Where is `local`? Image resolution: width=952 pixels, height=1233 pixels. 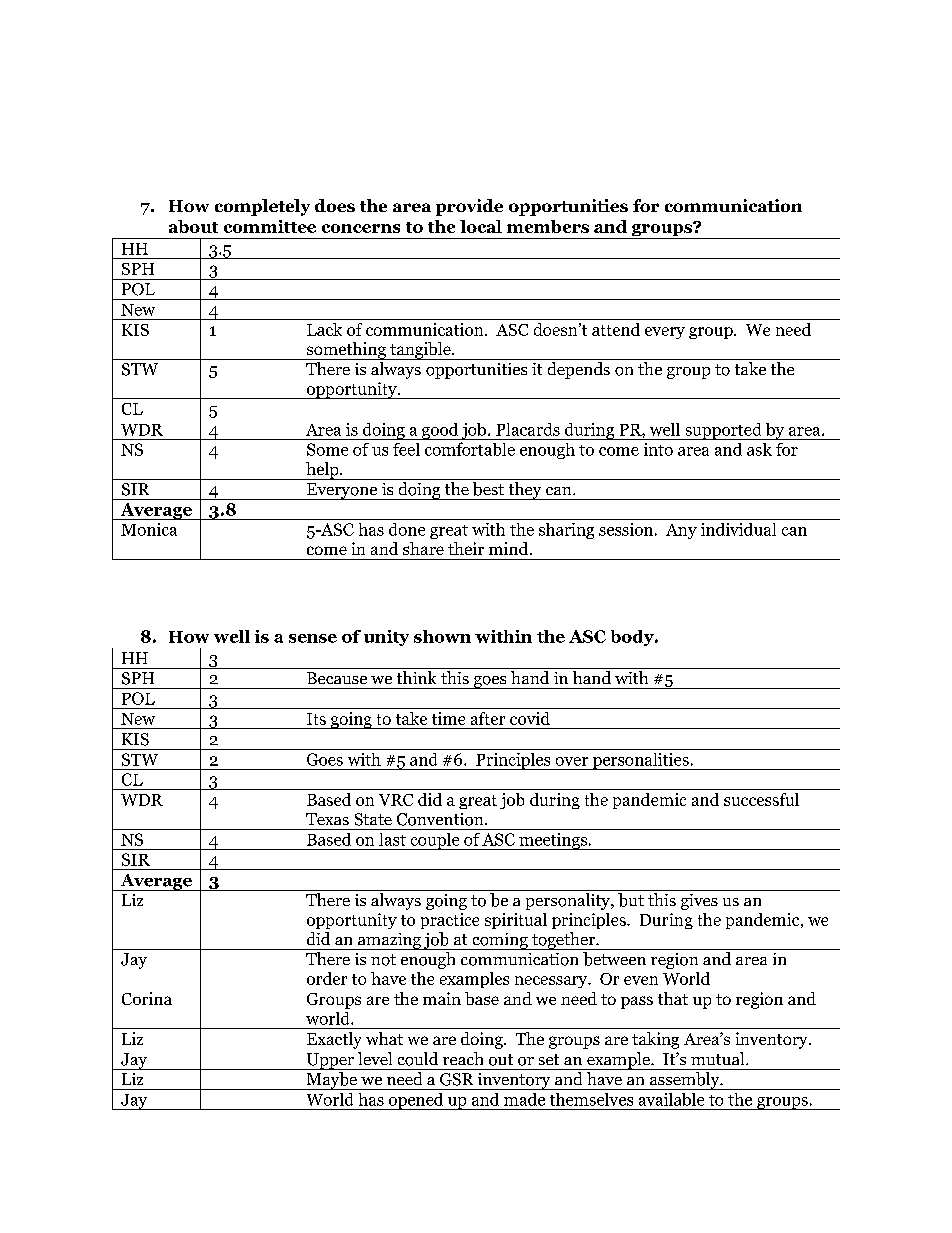 local is located at coordinates (481, 226).
